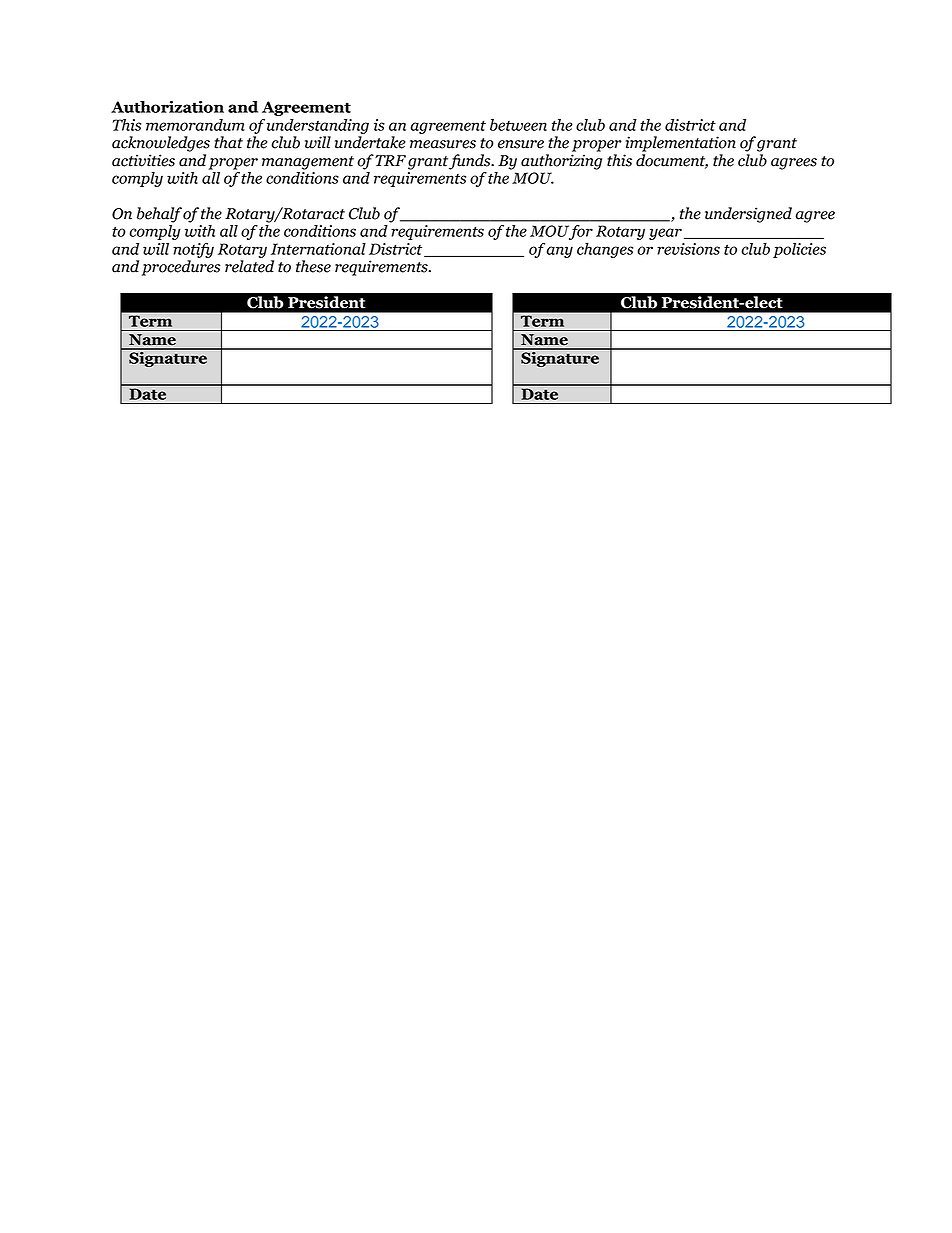  I want to click on between, so click(518, 125).
